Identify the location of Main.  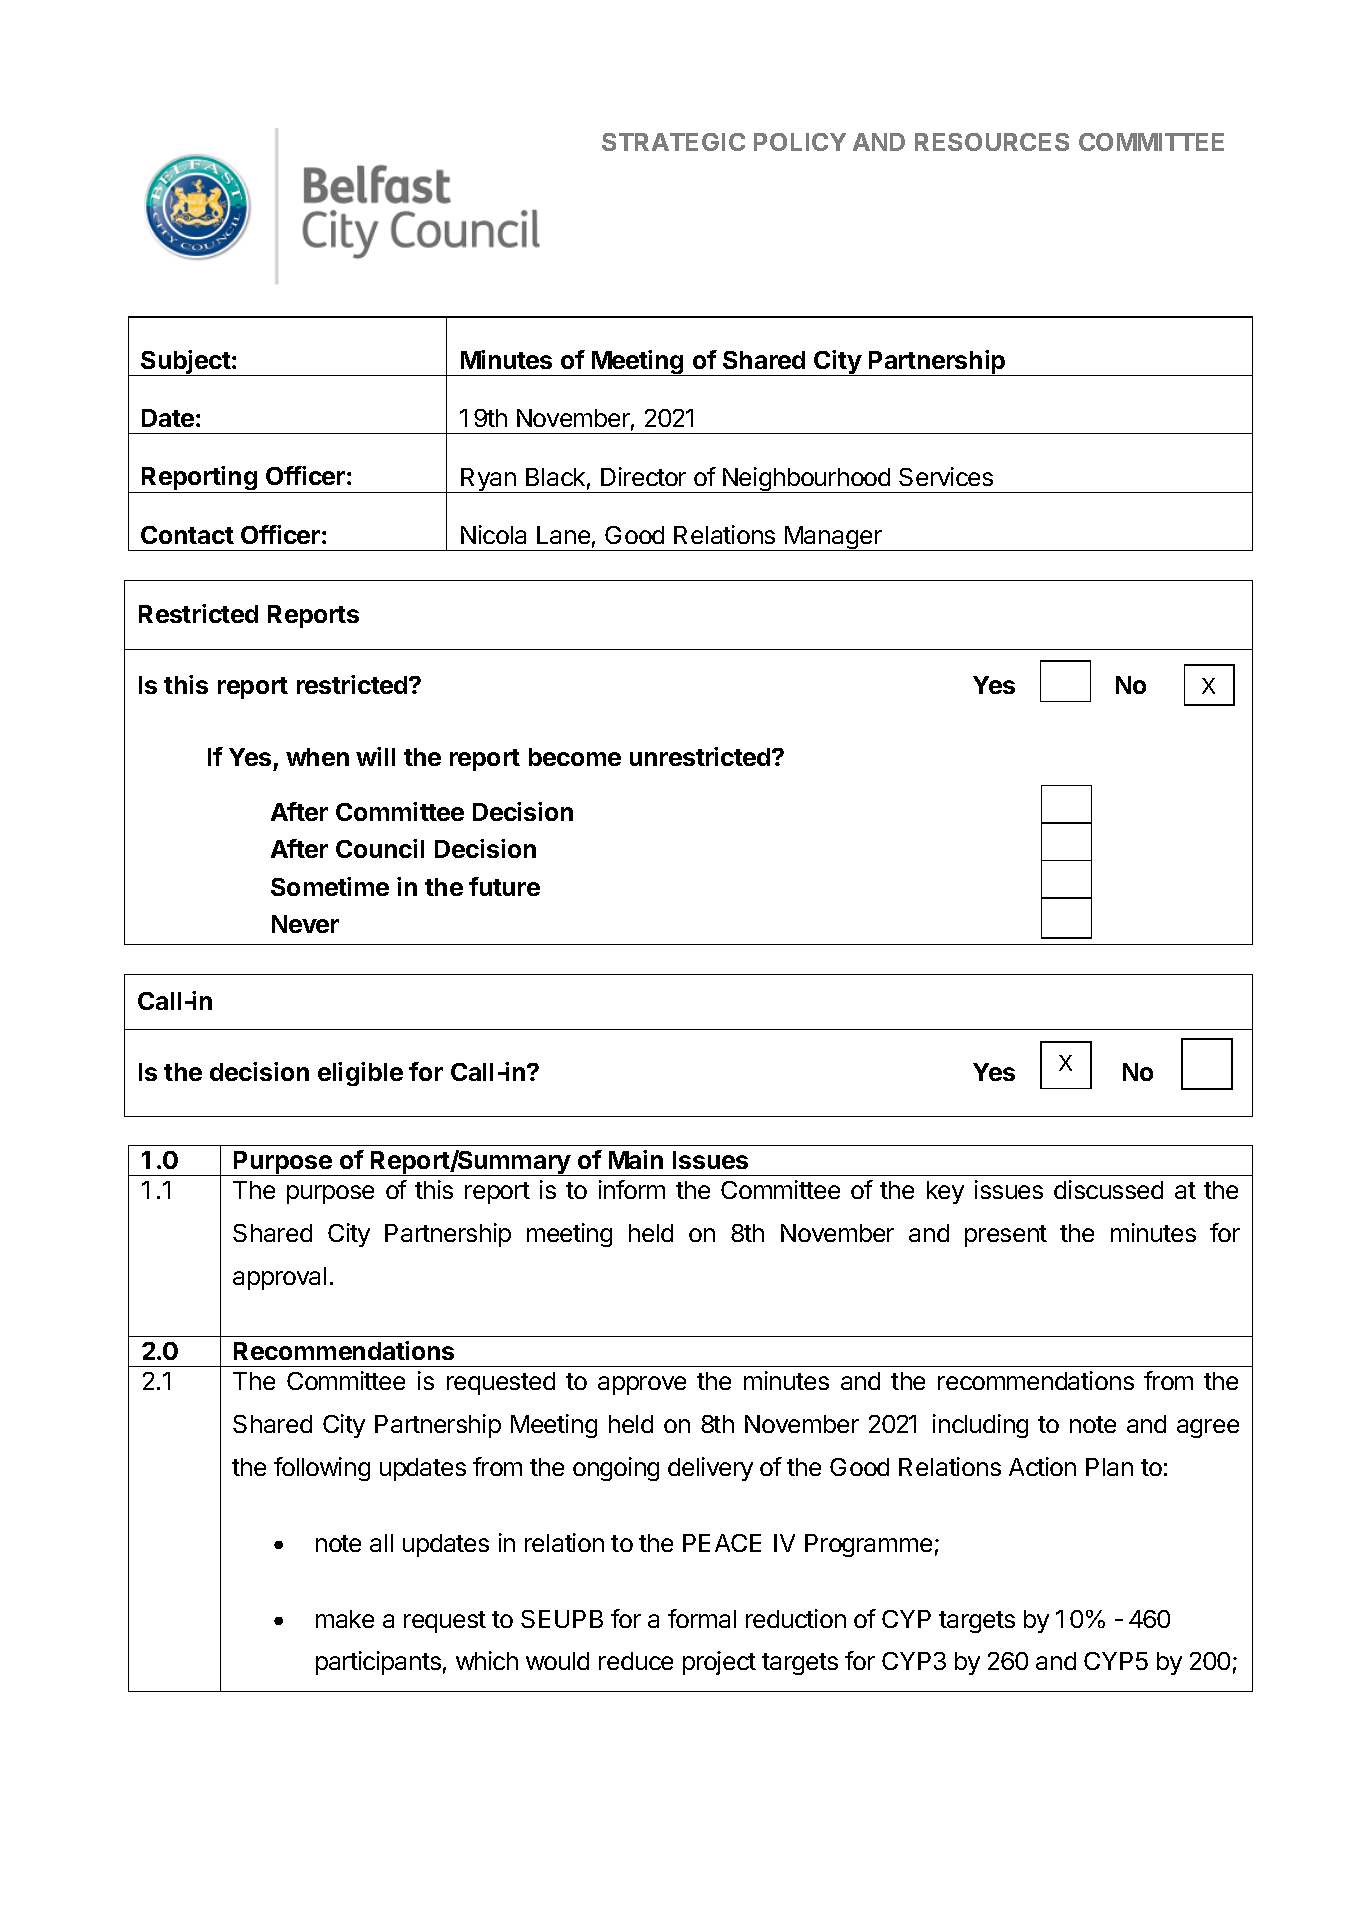
(636, 1159).
